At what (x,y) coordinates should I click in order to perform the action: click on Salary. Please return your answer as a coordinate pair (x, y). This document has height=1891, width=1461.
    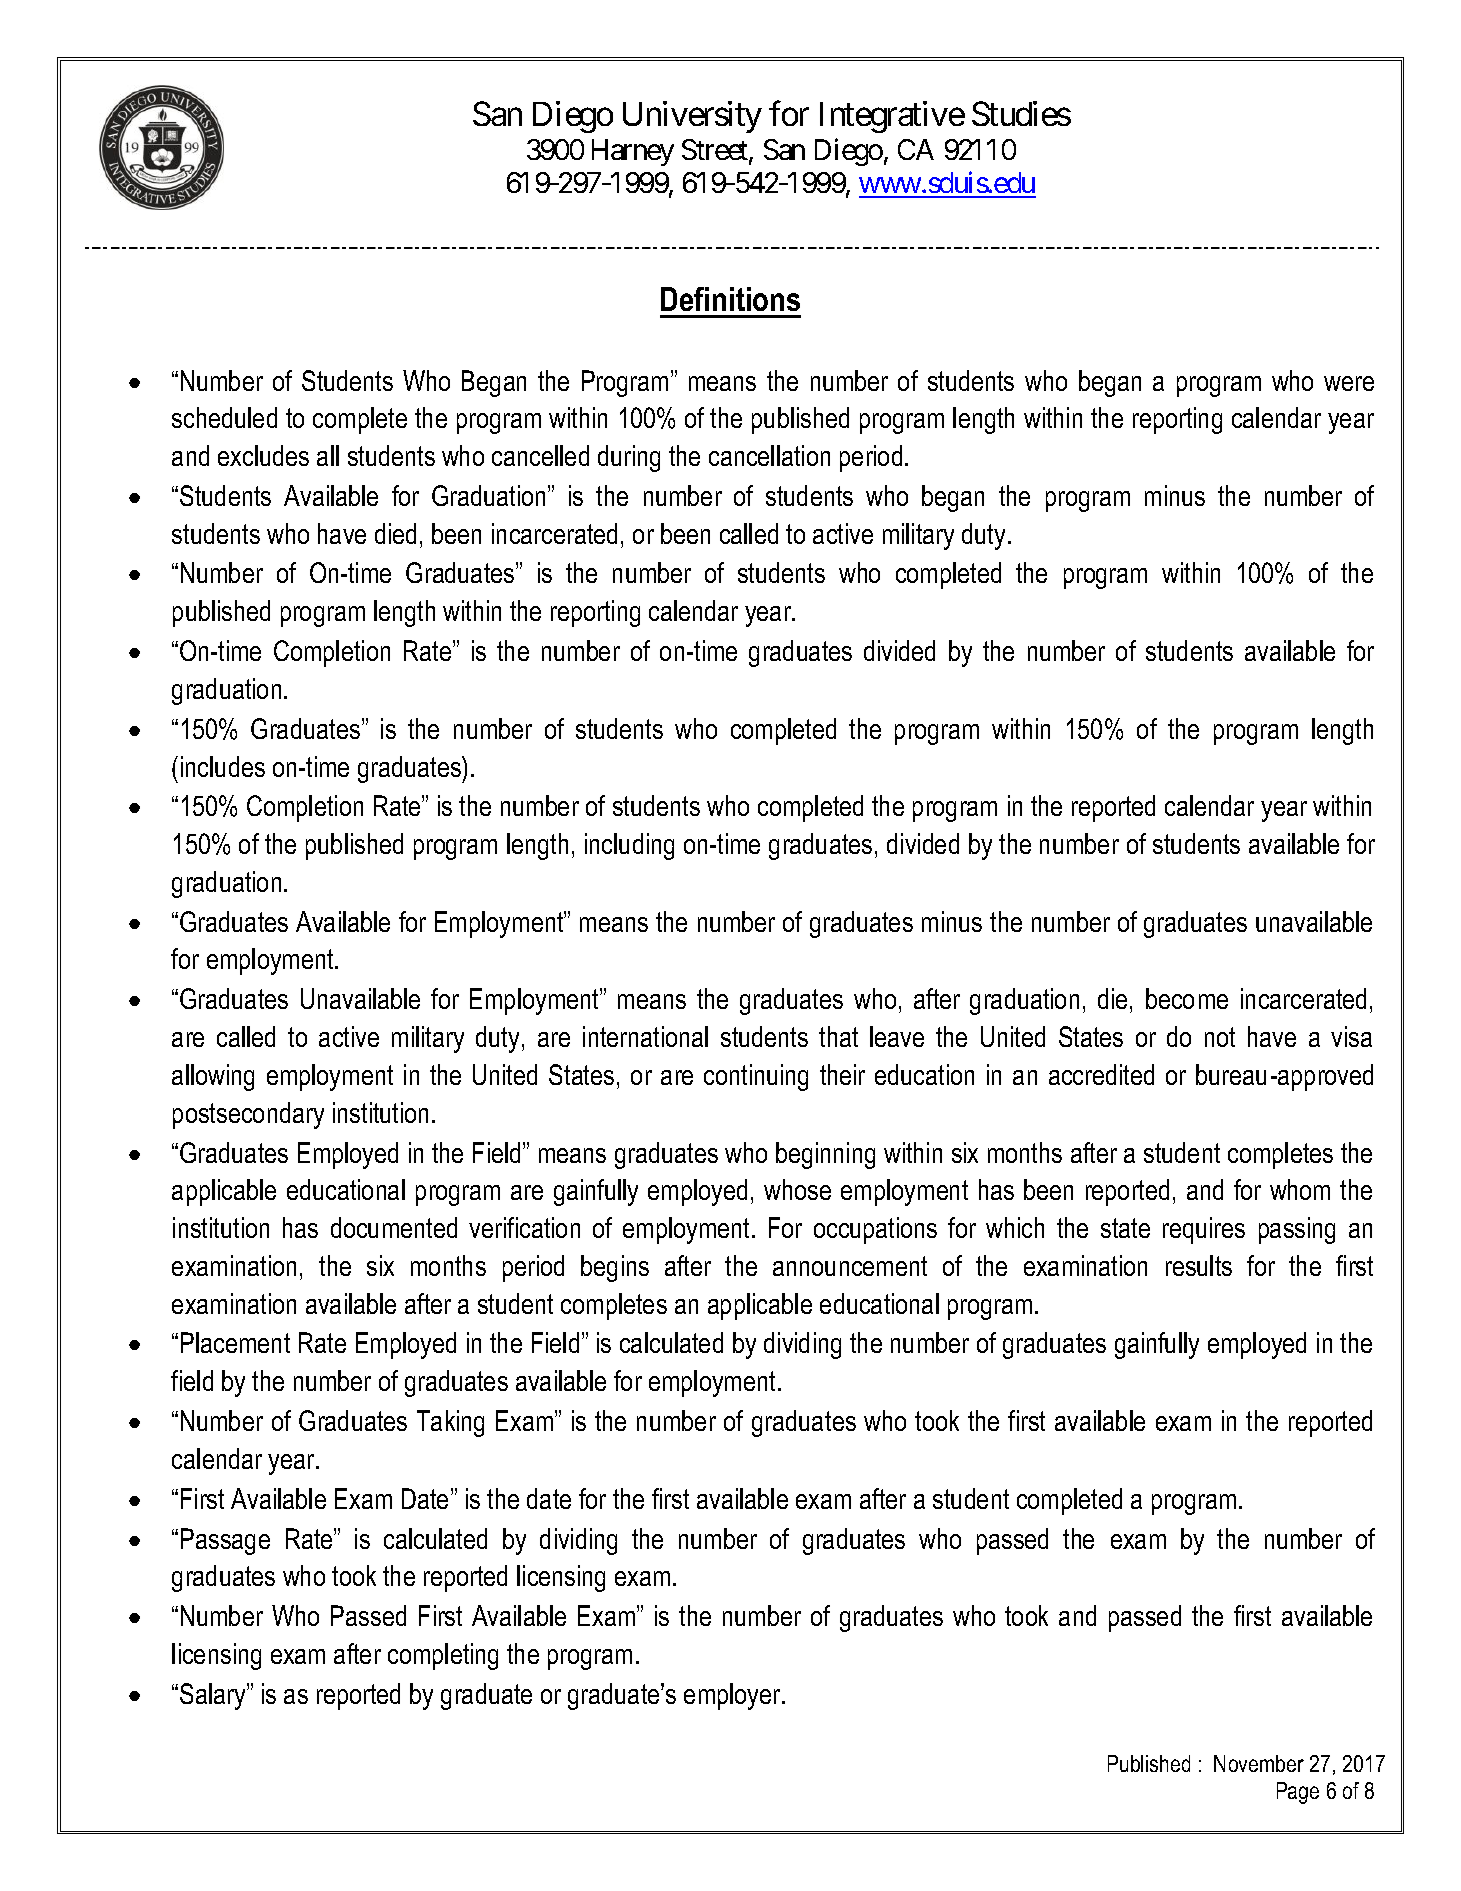
    Looking at the image, I should click on (214, 1696).
